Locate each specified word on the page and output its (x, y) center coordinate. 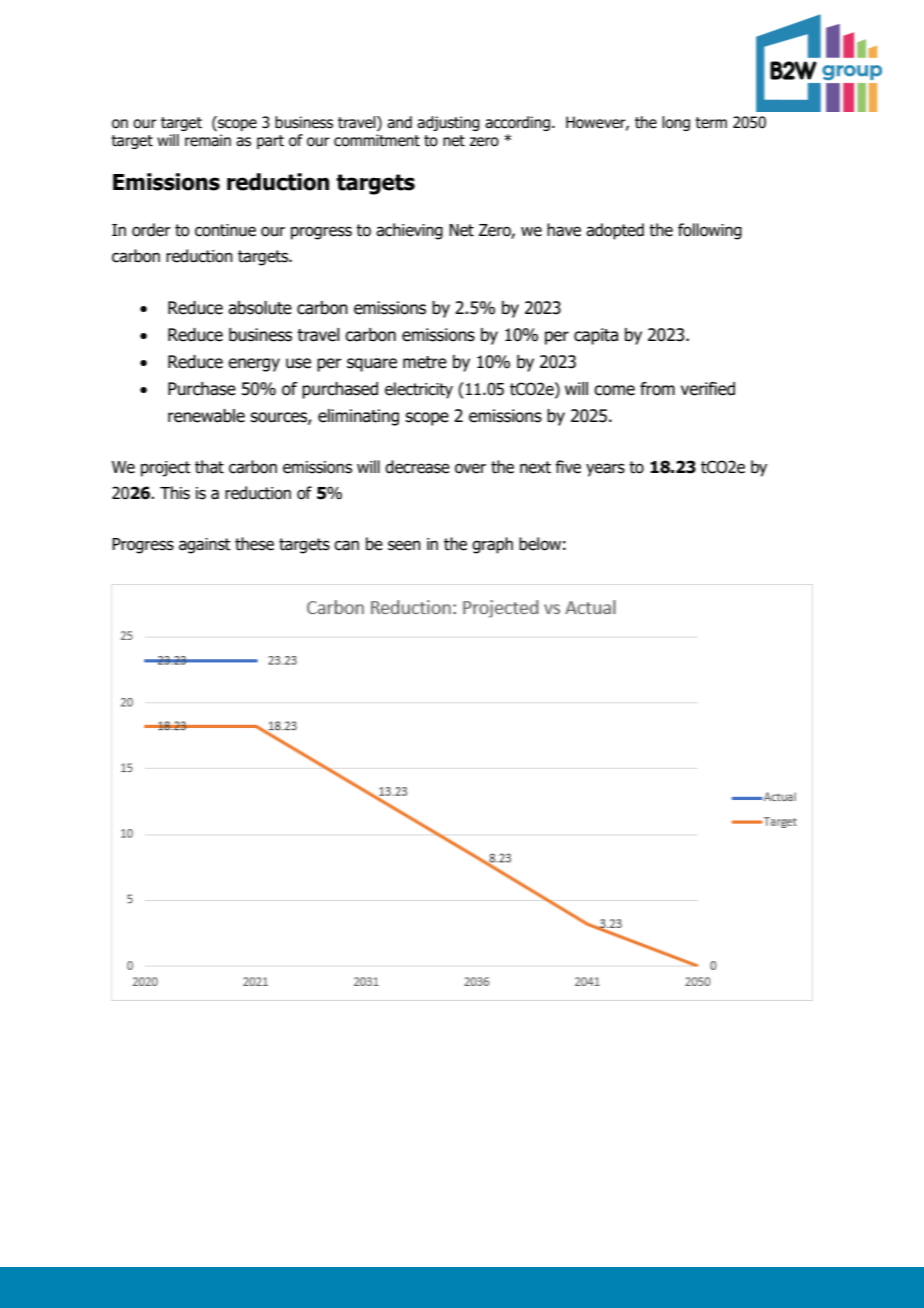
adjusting (448, 123)
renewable (206, 416)
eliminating (358, 417)
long (676, 123)
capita (596, 336)
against (205, 546)
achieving (409, 231)
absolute (260, 308)
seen (404, 545)
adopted (615, 231)
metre (425, 362)
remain (208, 140)
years (605, 470)
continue (225, 230)
